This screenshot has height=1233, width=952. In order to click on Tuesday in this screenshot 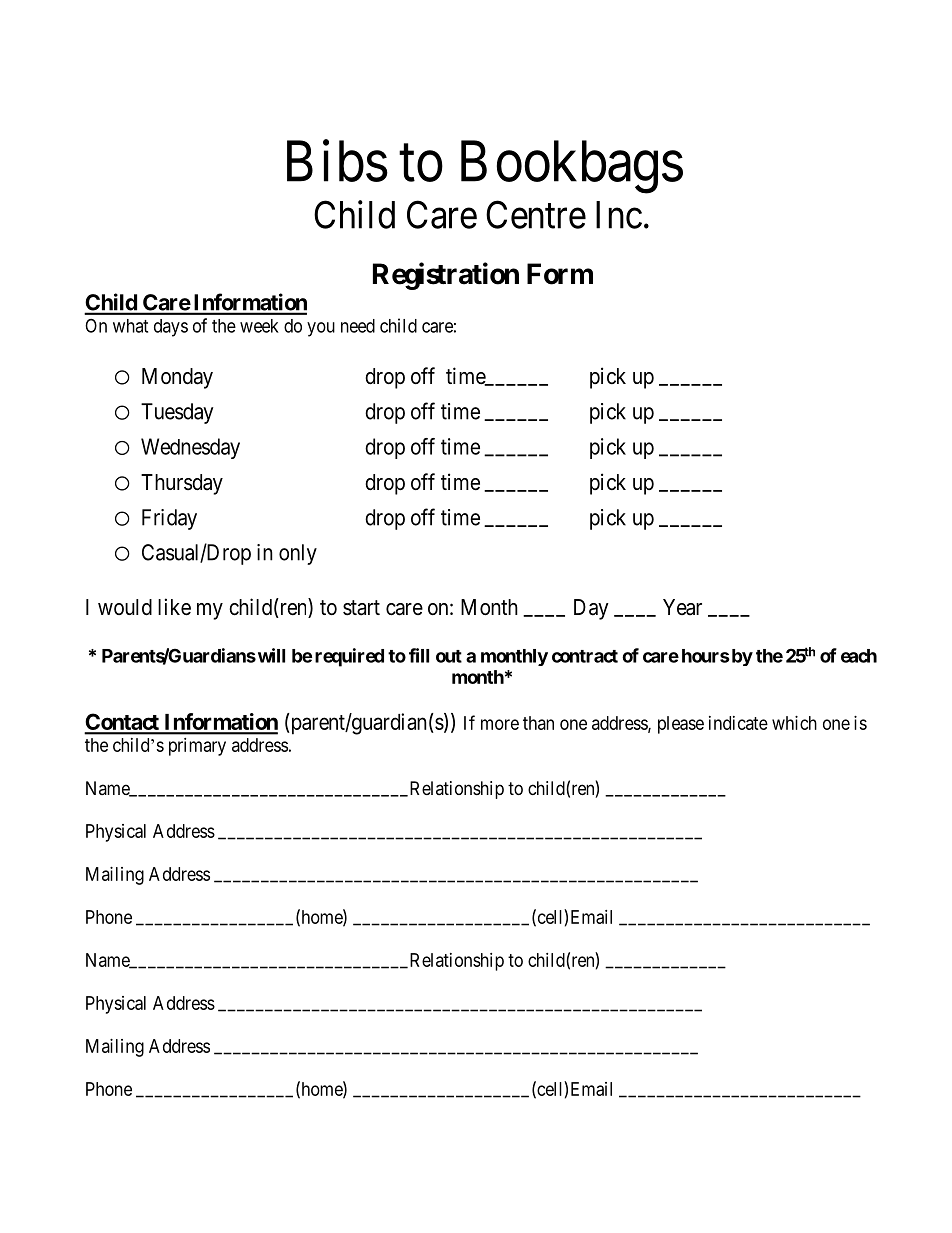, I will do `click(177, 413)`.
